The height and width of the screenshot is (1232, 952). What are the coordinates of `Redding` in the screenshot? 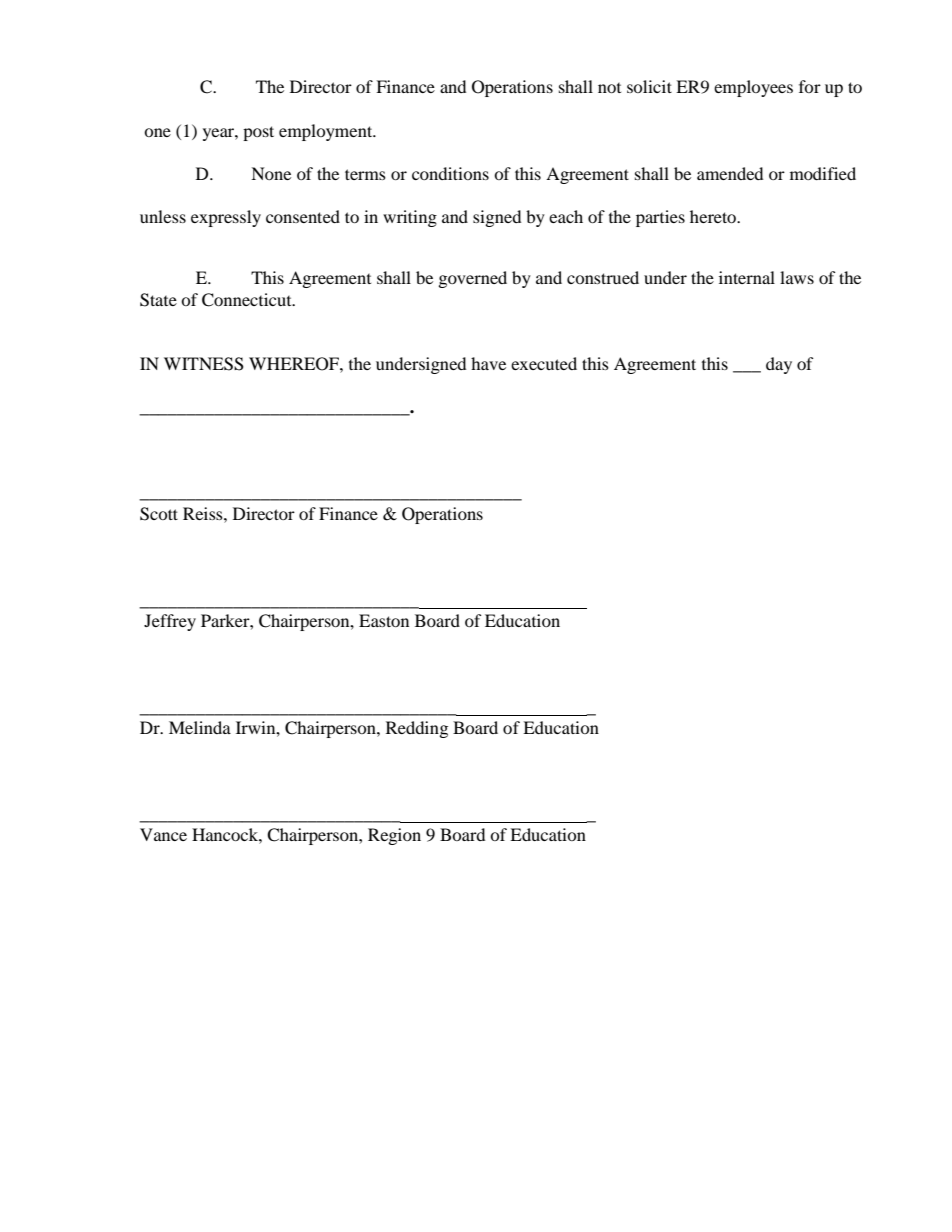 It's located at (417, 729).
